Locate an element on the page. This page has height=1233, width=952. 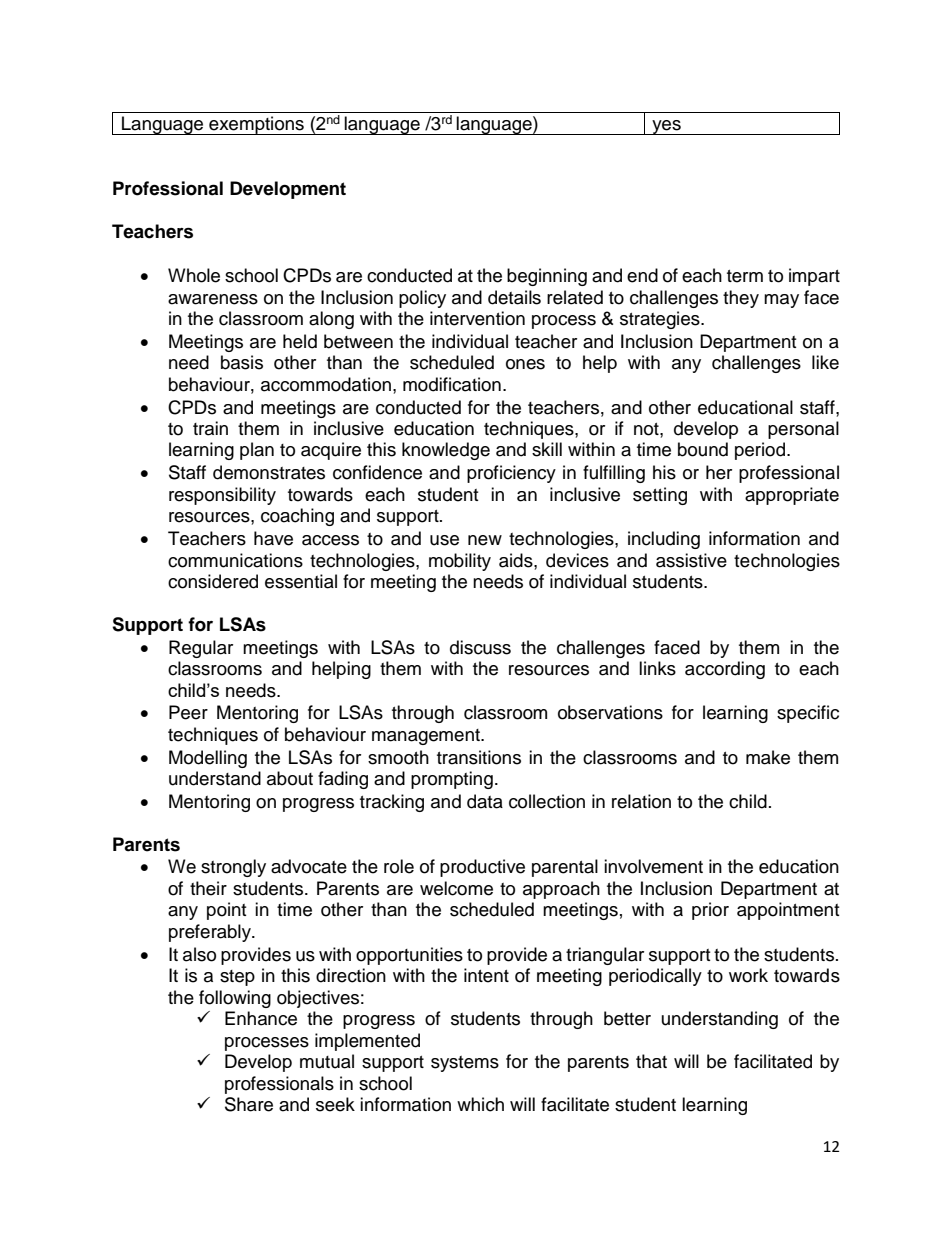
systems is located at coordinates (465, 1064).
